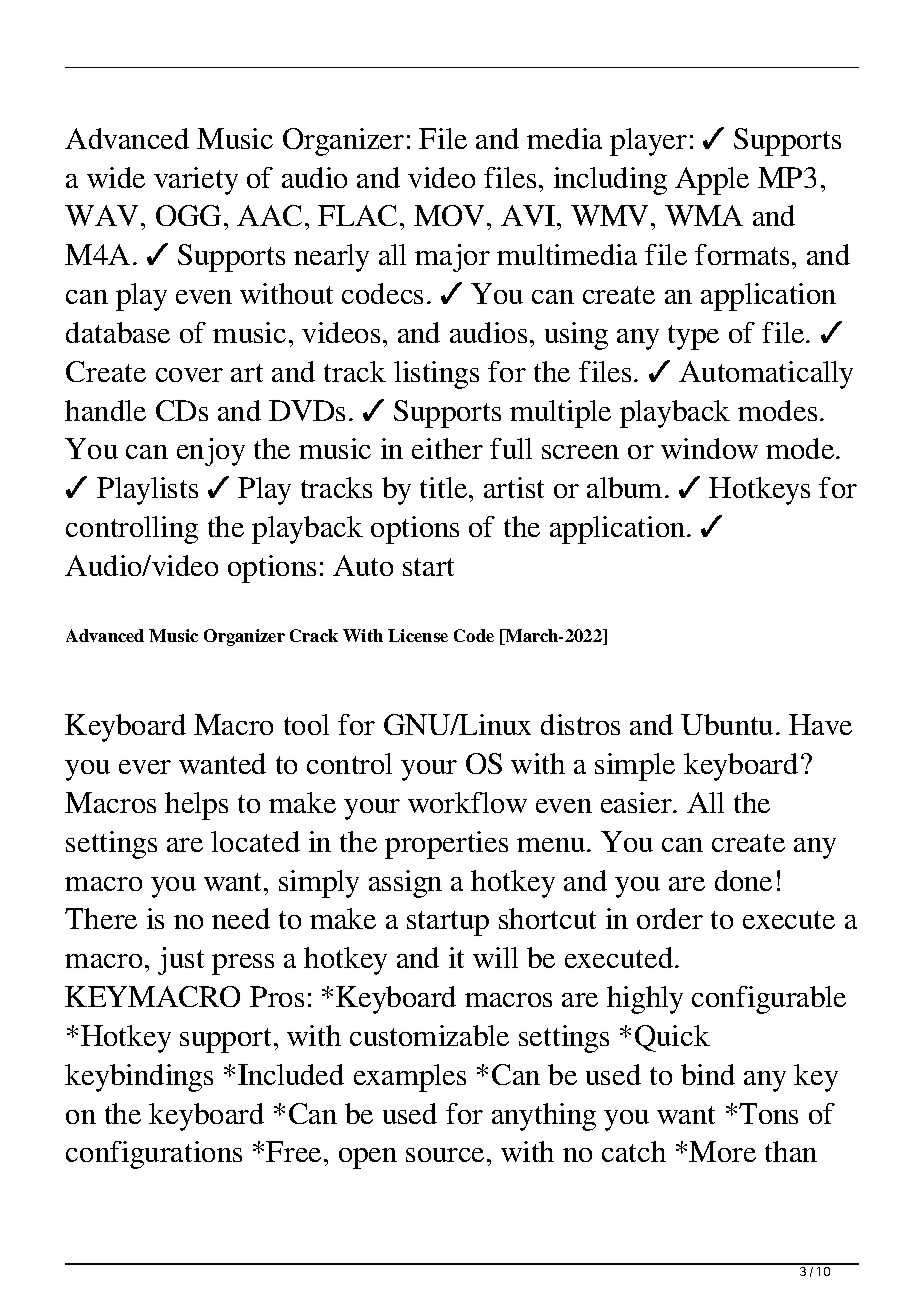 This image has width=924, height=1308. I want to click on done, so click(743, 880).
